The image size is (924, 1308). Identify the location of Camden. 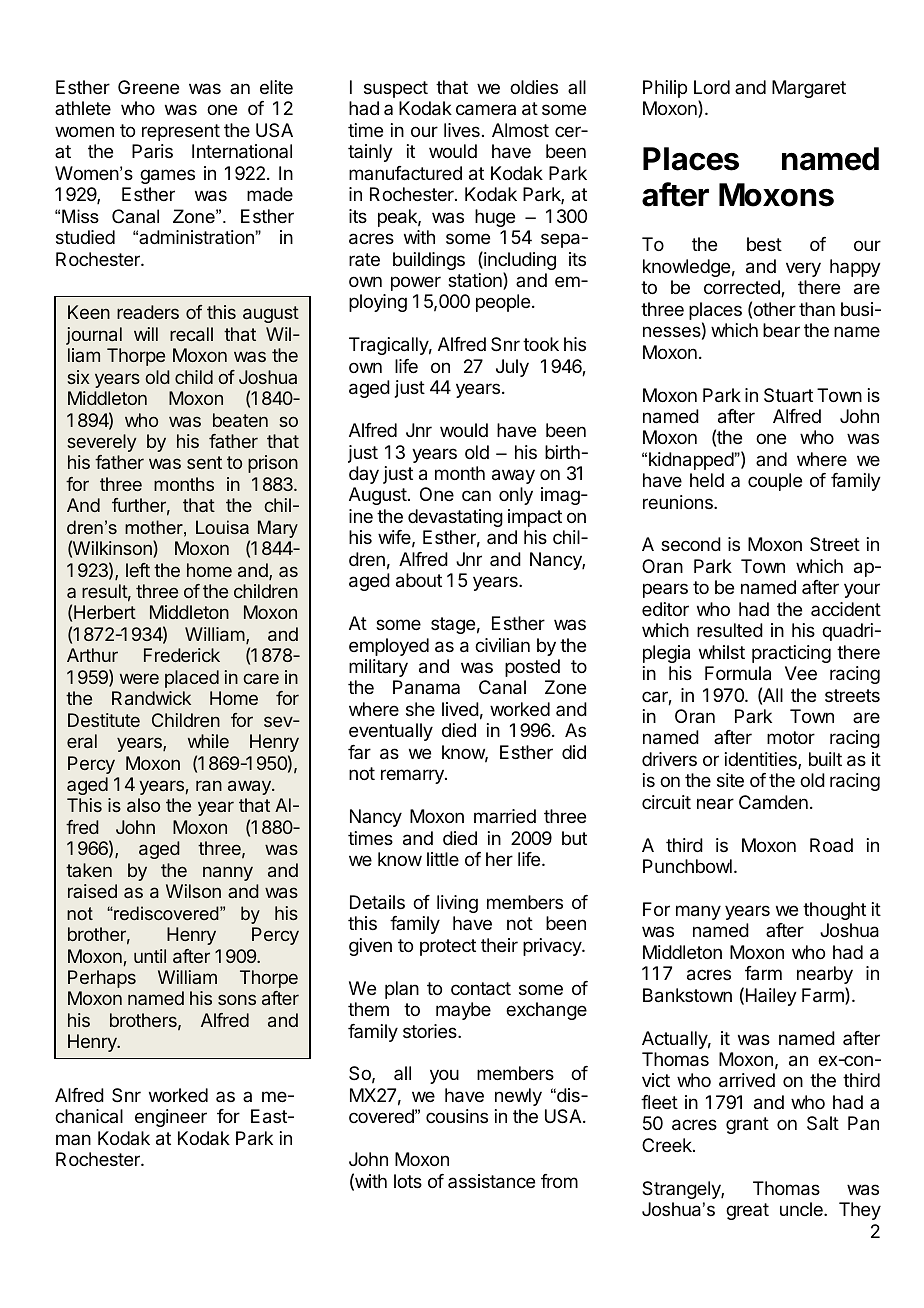
(773, 802).
